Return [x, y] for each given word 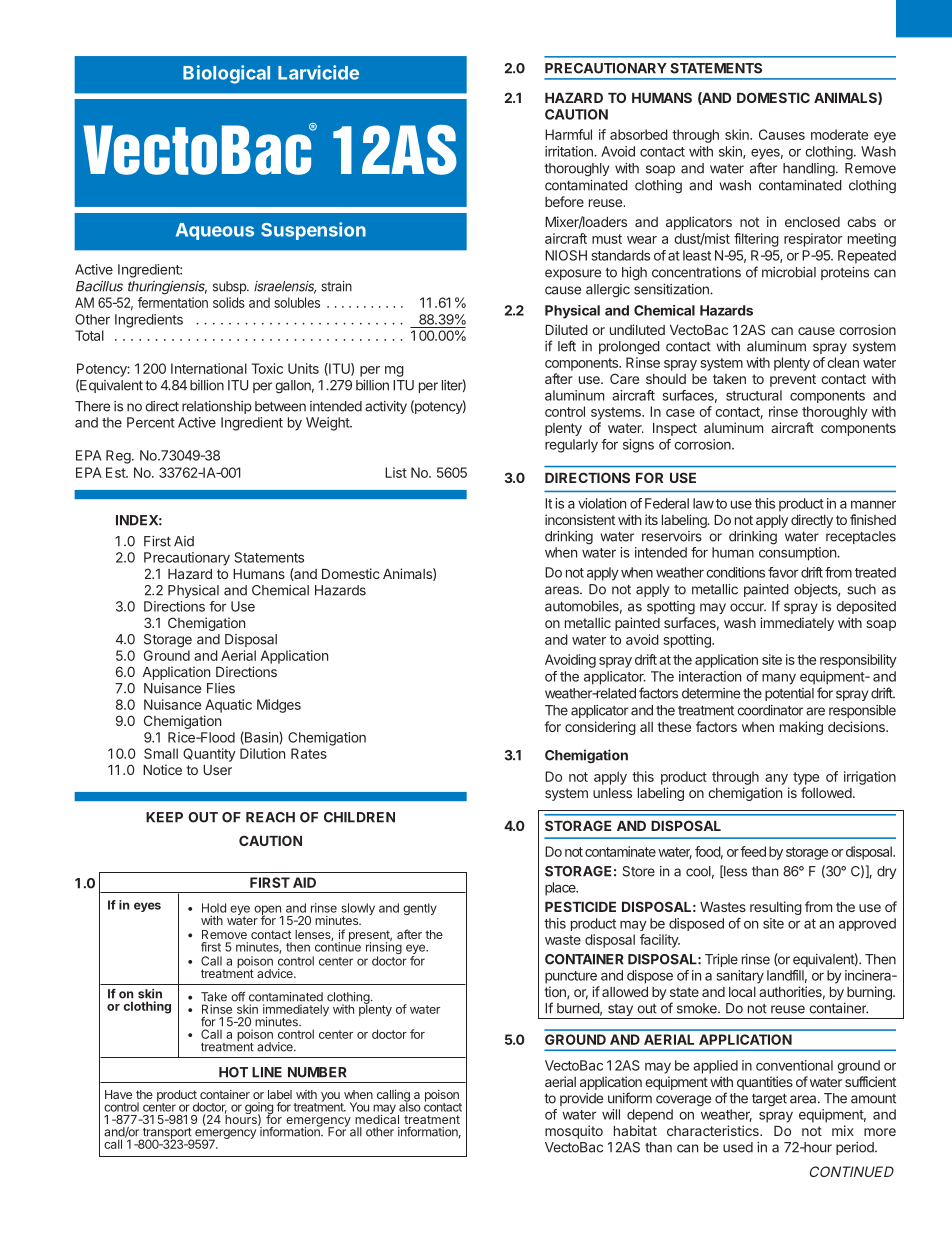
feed [753, 851]
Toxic [267, 368]
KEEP [164, 817]
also [410, 1106]
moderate [839, 134]
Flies [221, 688]
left [567, 346]
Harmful [568, 134]
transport [166, 1134]
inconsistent [580, 519]
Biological [226, 74]
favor [783, 572]
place [561, 889]
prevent [793, 380]
